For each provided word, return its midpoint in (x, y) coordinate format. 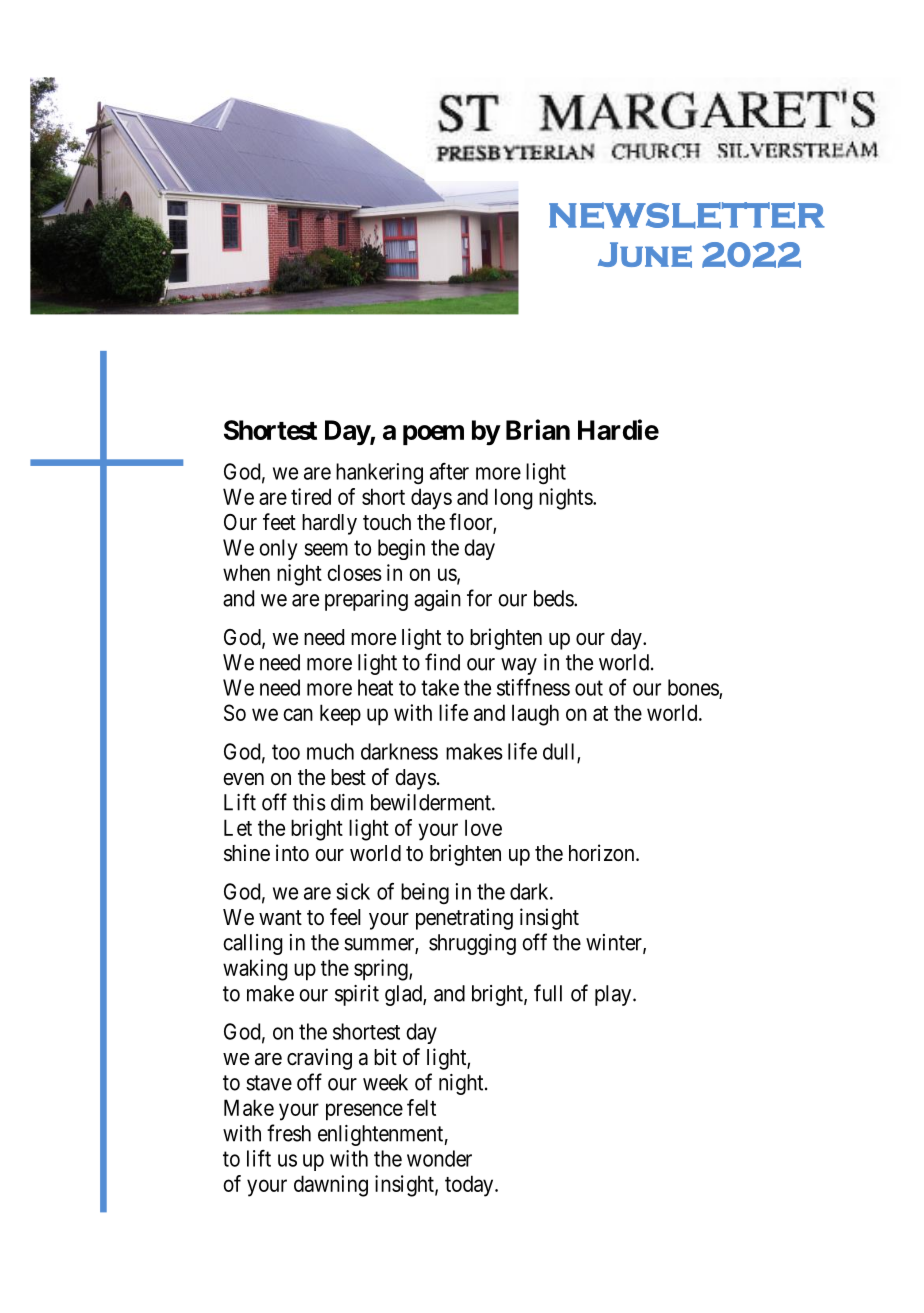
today (470, 1186)
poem (433, 435)
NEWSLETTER (687, 215)
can (298, 714)
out (589, 688)
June (645, 255)
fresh (289, 1133)
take (440, 687)
